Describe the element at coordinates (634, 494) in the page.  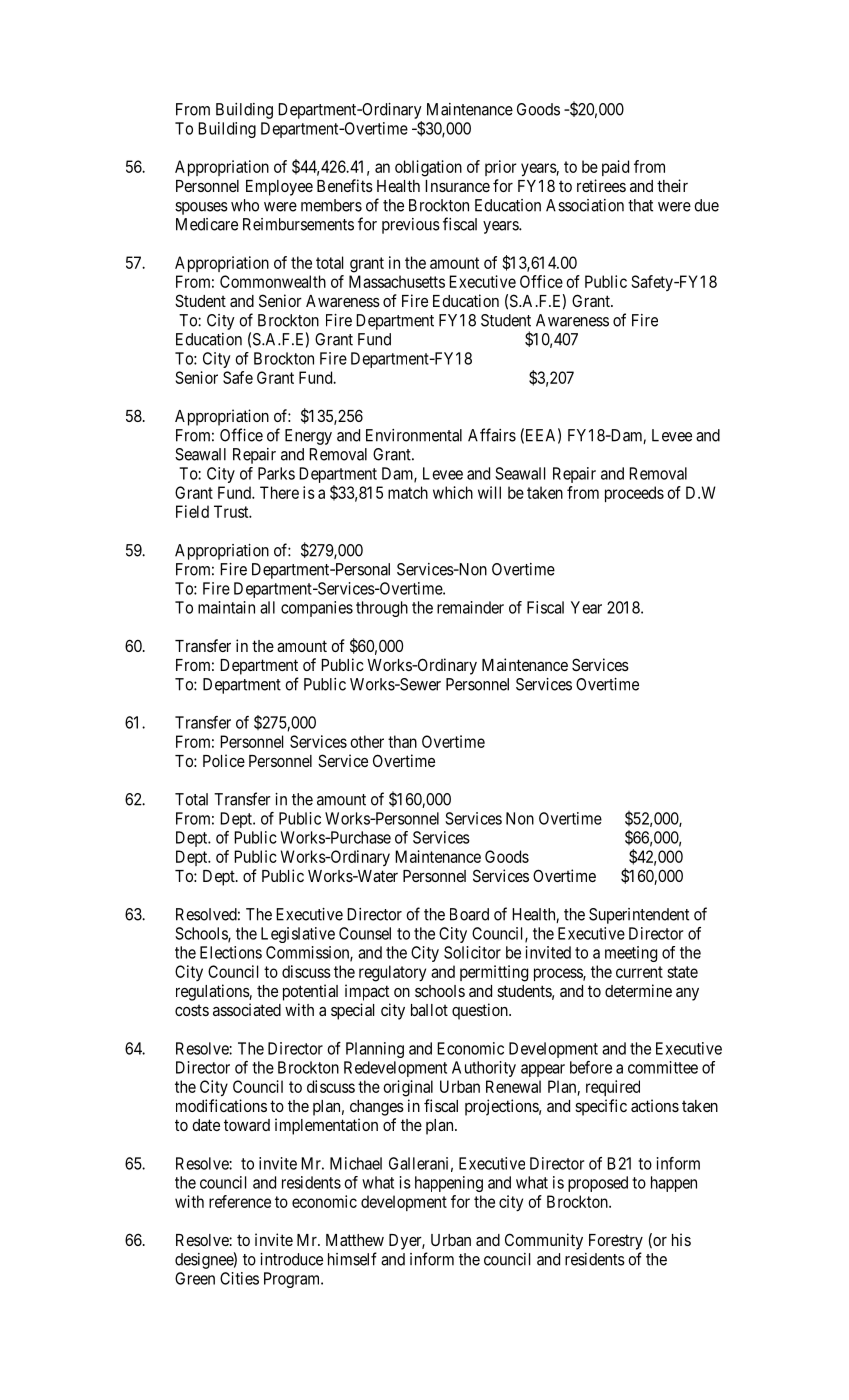
I see `proceeds` at that location.
